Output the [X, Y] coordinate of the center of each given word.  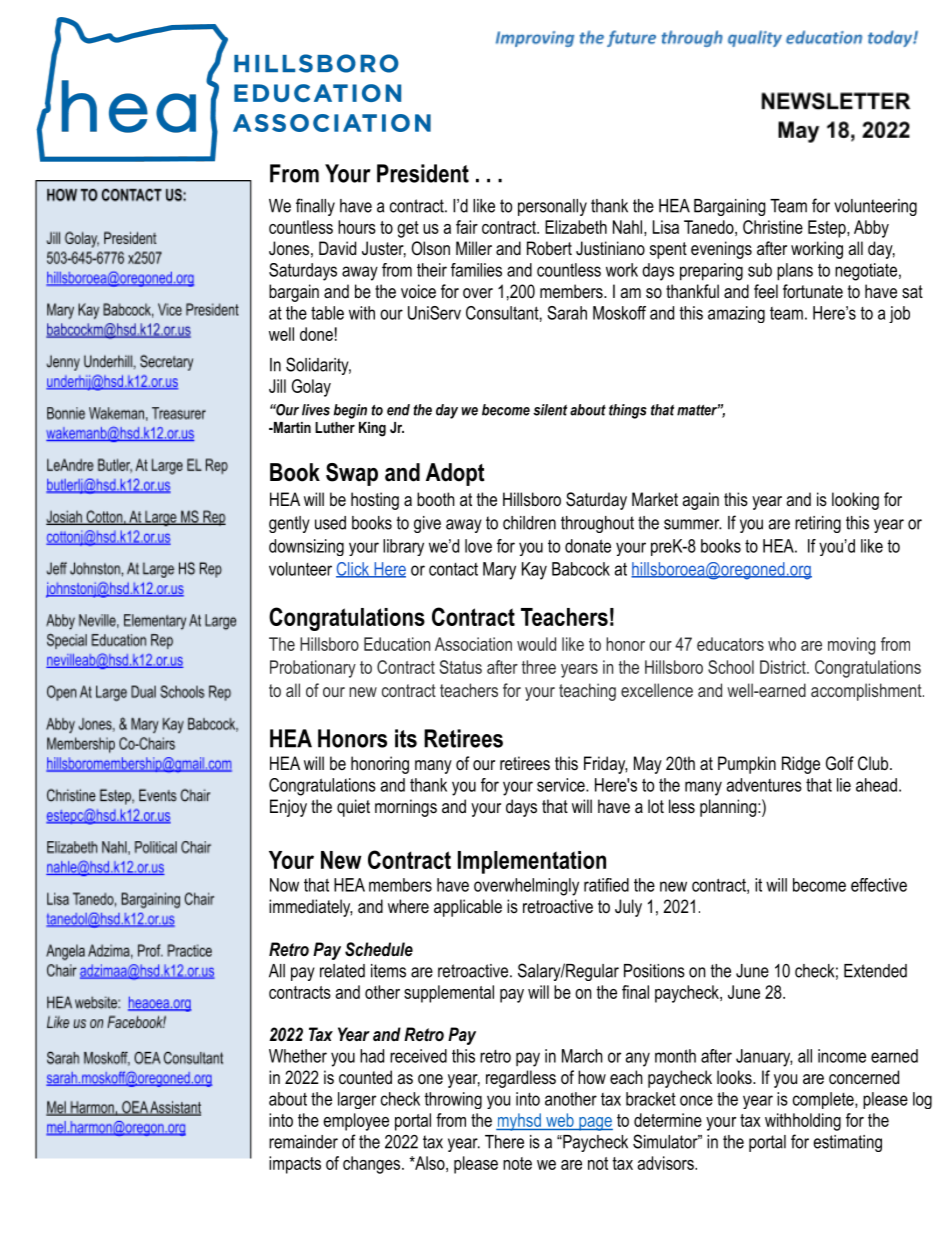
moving [851, 646]
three [539, 667]
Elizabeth [576, 227]
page [595, 1124]
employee [356, 1122]
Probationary [313, 669]
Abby [871, 229]
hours [357, 227]
